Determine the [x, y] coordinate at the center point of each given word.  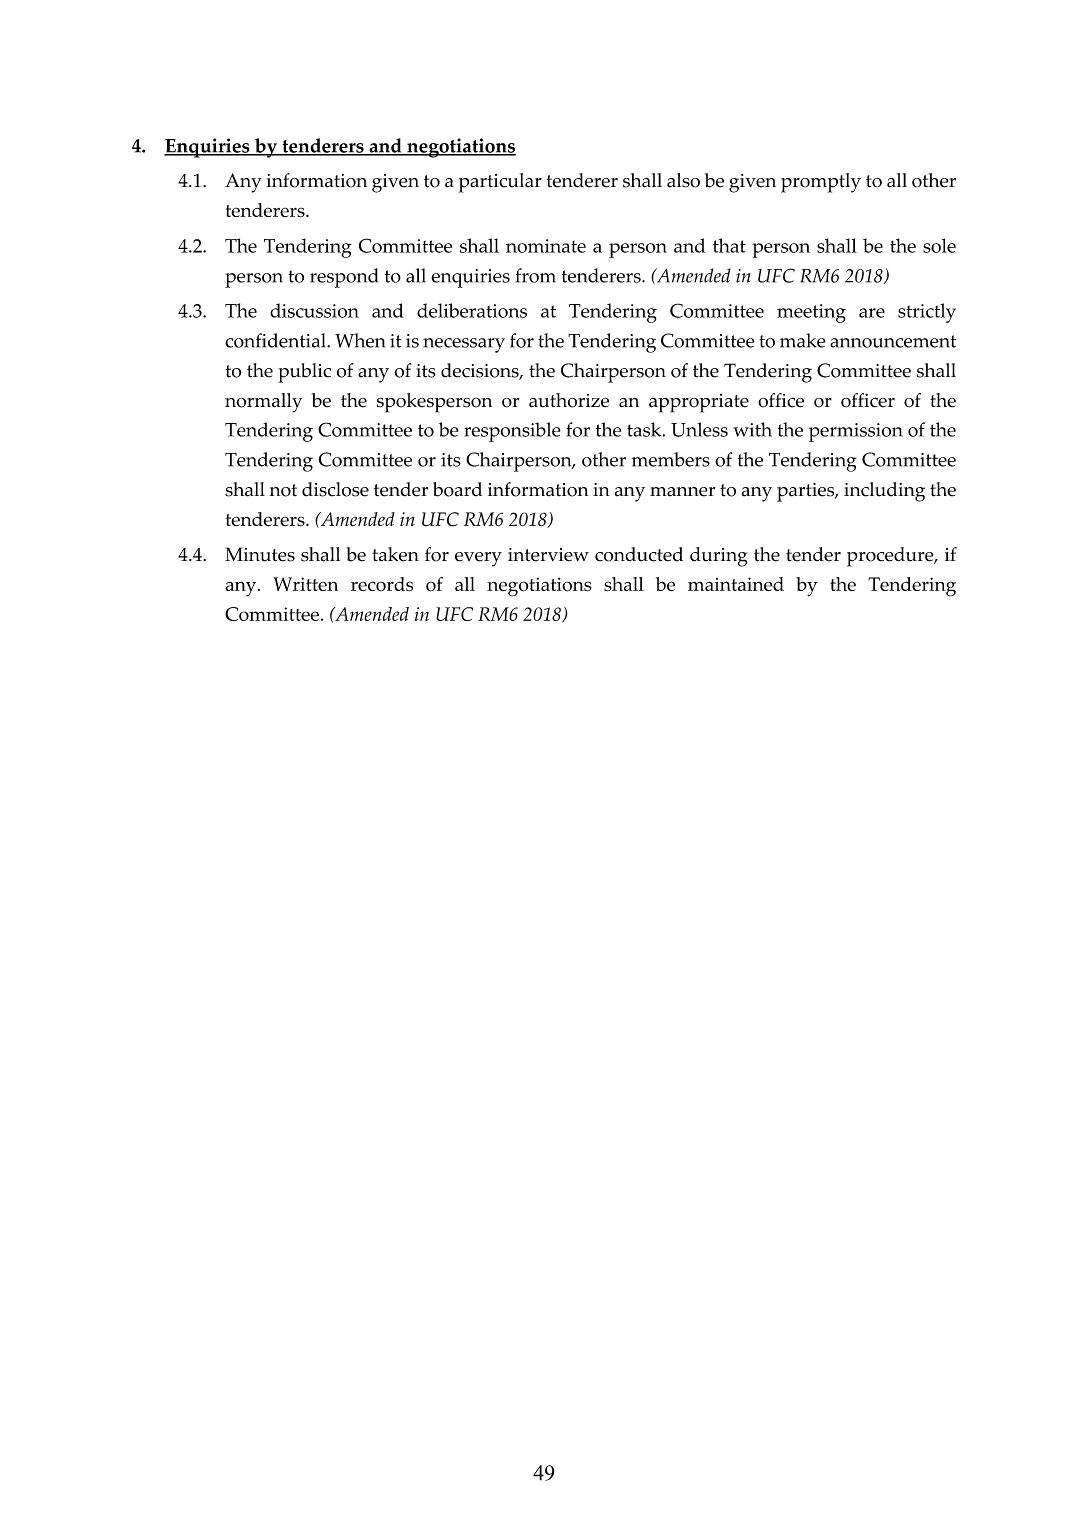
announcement [893, 341]
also [683, 180]
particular [500, 183]
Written [305, 584]
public [304, 373]
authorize [569, 400]
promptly [821, 183]
